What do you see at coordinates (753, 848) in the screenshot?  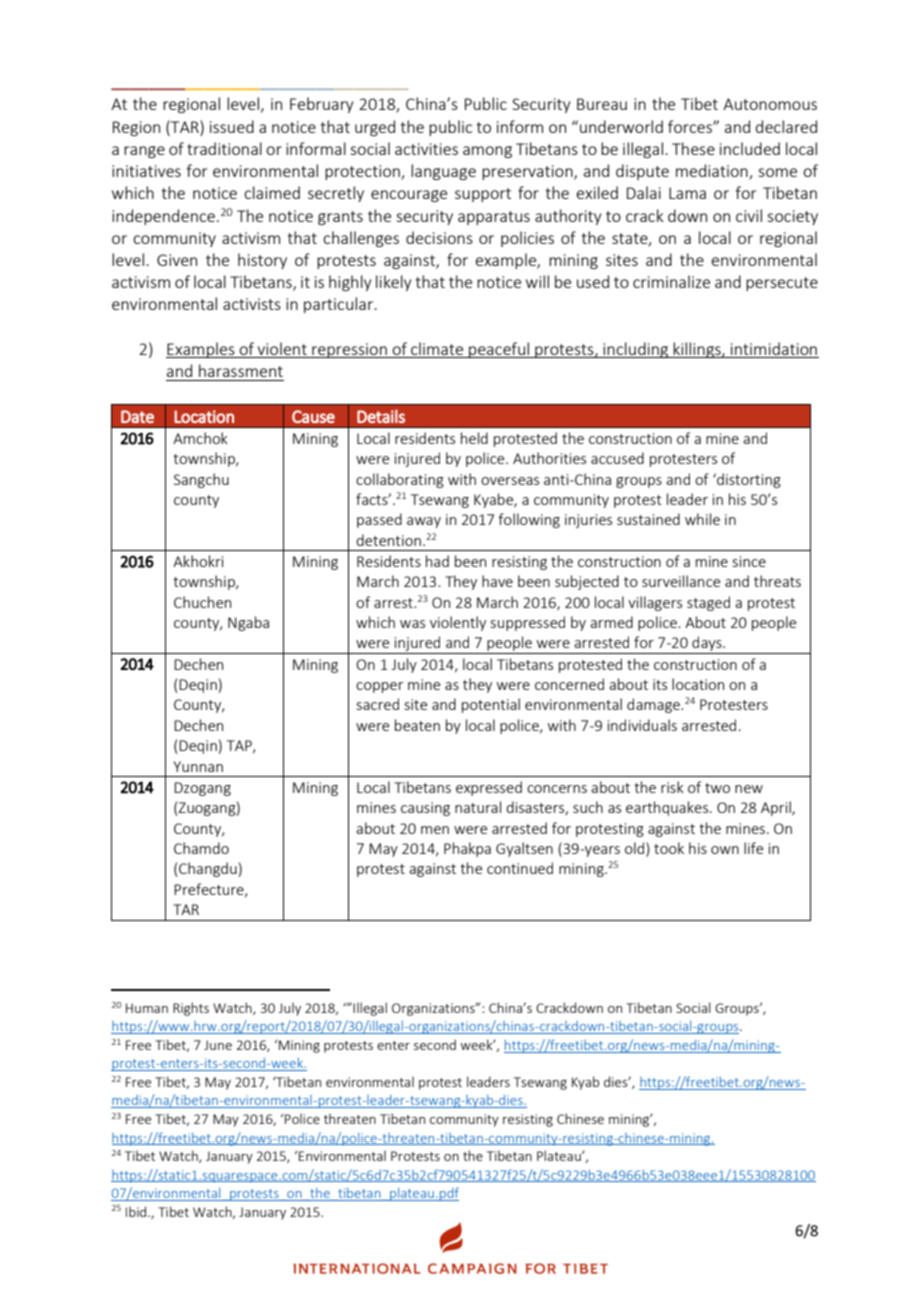 I see `life` at bounding box center [753, 848].
